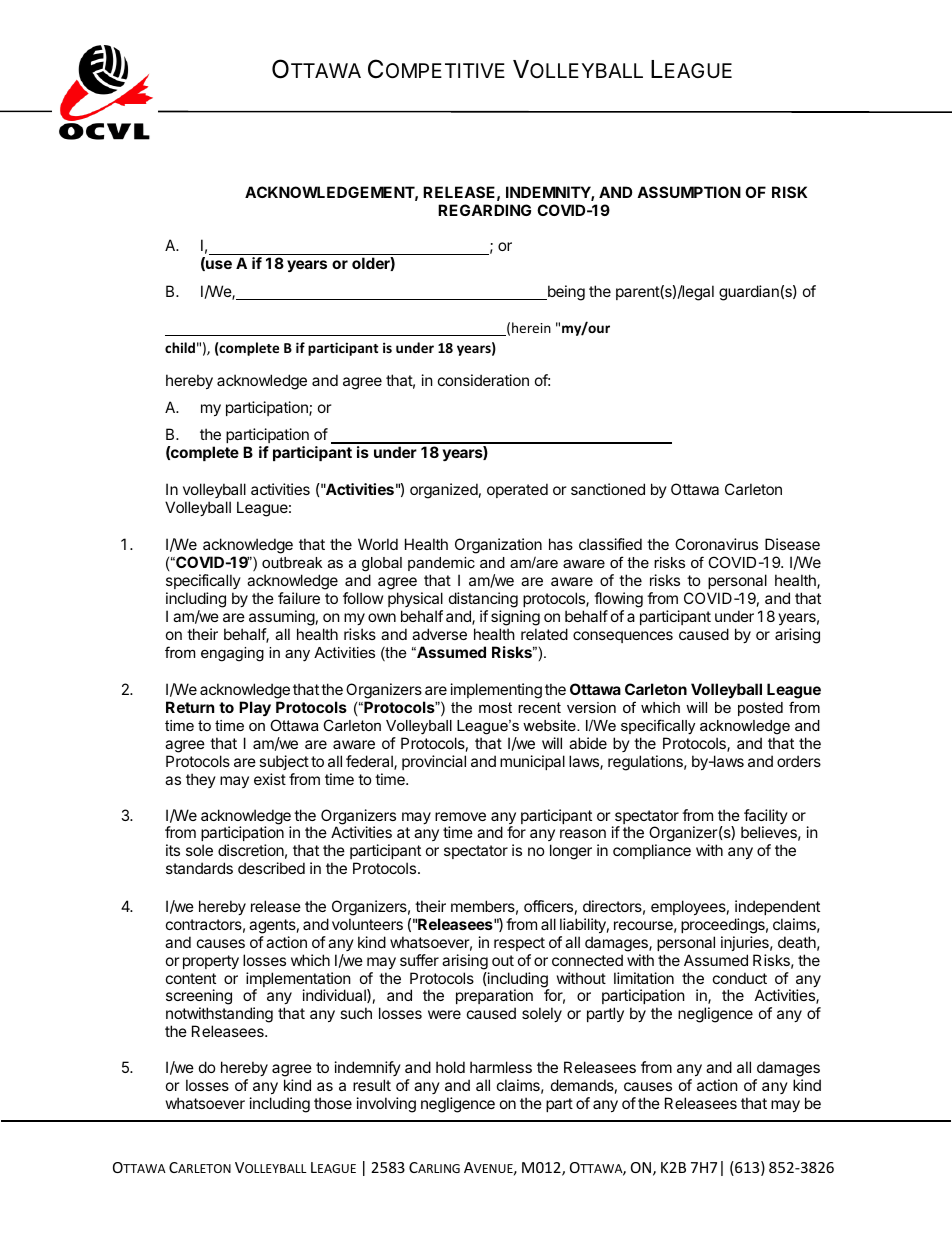 The height and width of the page is (1233, 952). I want to click on remove, so click(460, 816).
